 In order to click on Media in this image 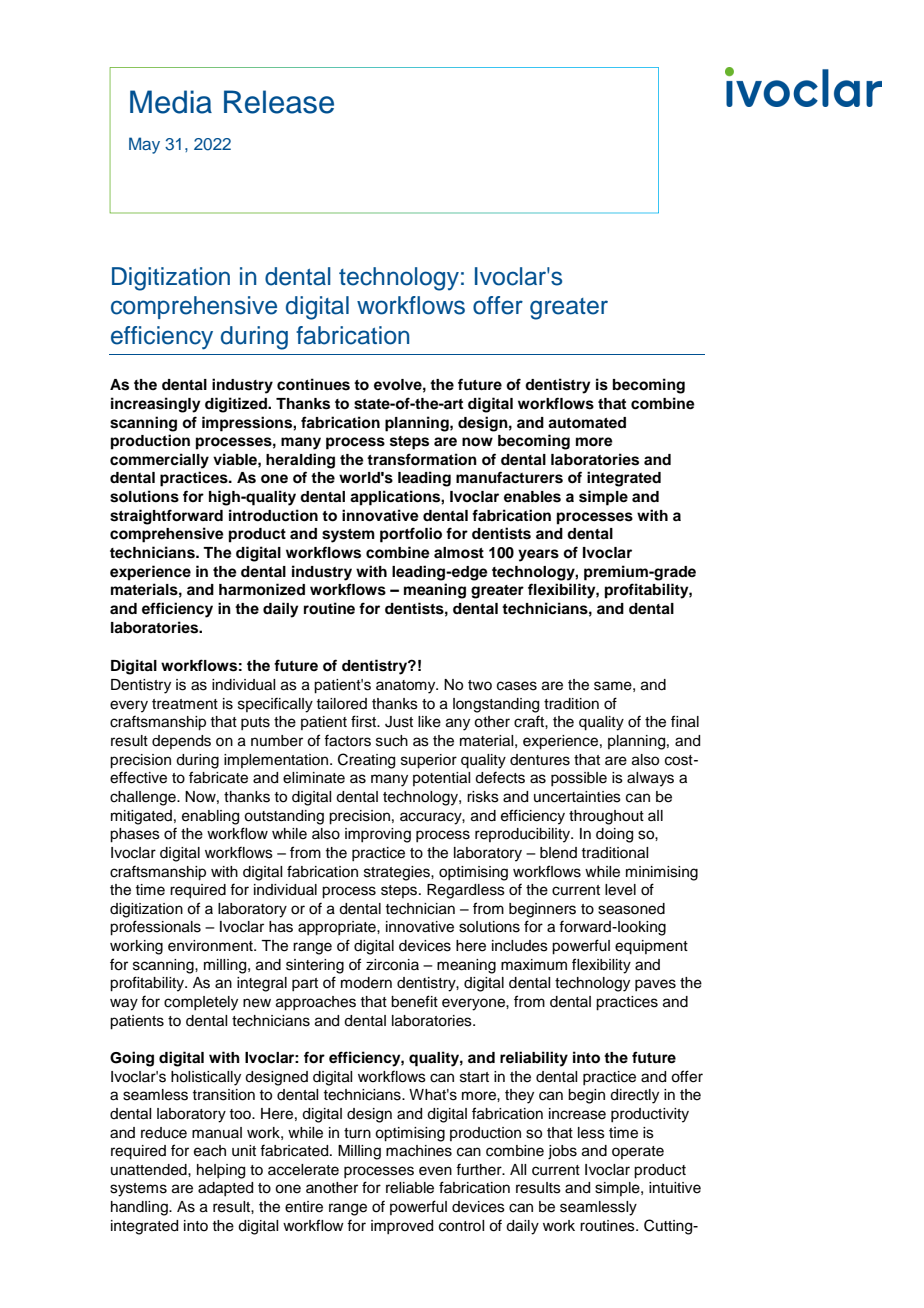, I will do `click(171, 102)`.
